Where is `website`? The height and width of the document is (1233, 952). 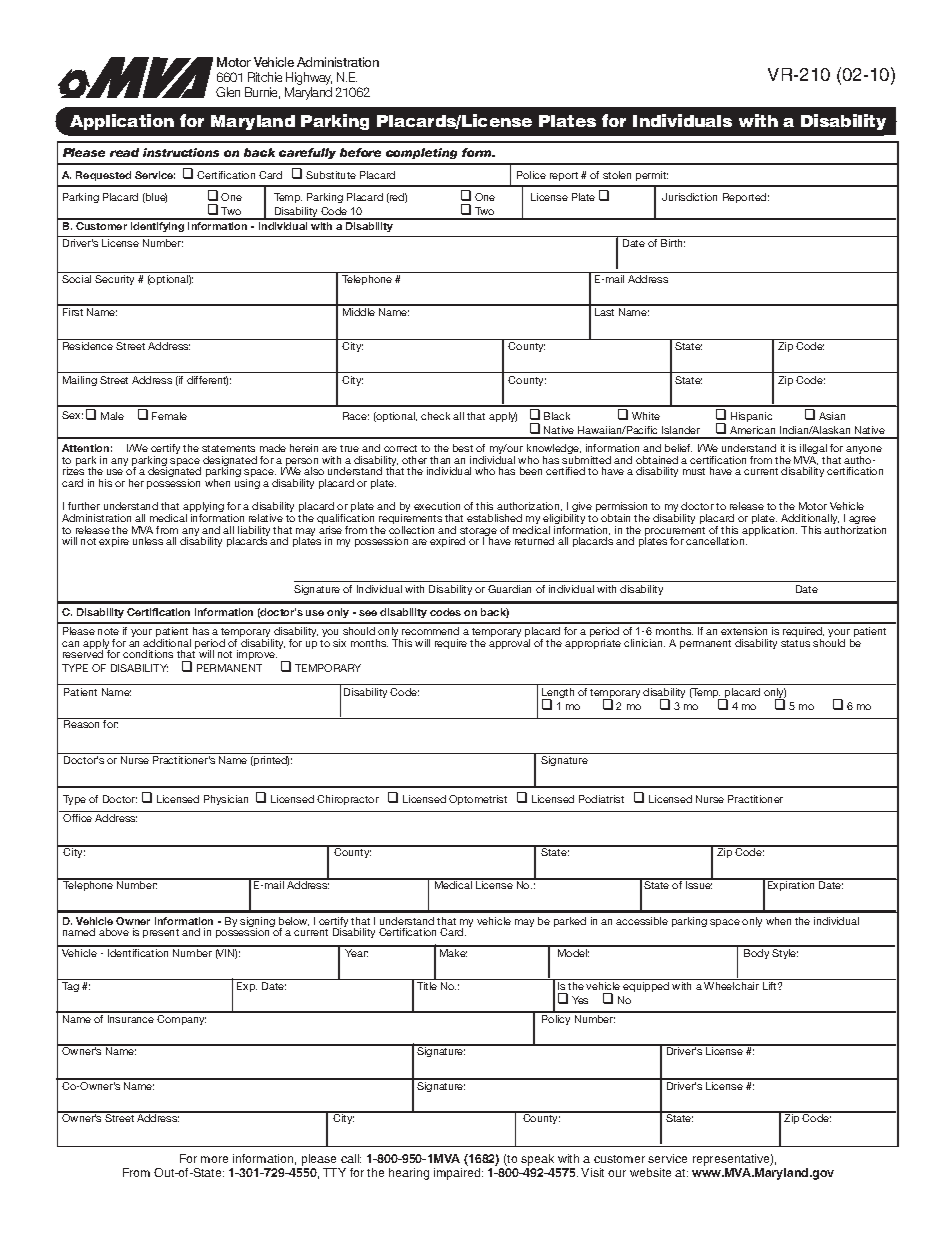 website is located at coordinates (650, 1172).
